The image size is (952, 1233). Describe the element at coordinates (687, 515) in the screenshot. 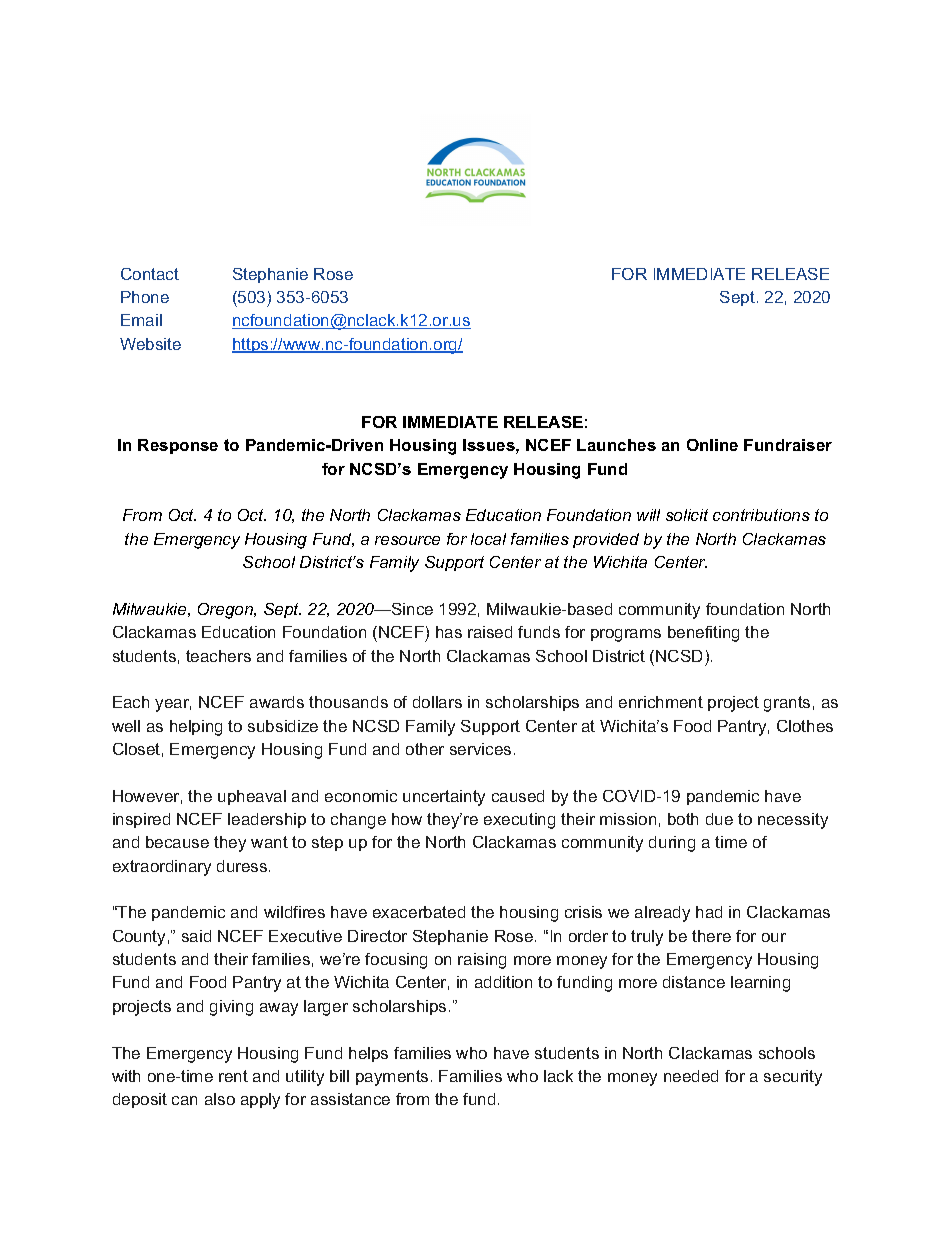

I see `solicit` at that location.
